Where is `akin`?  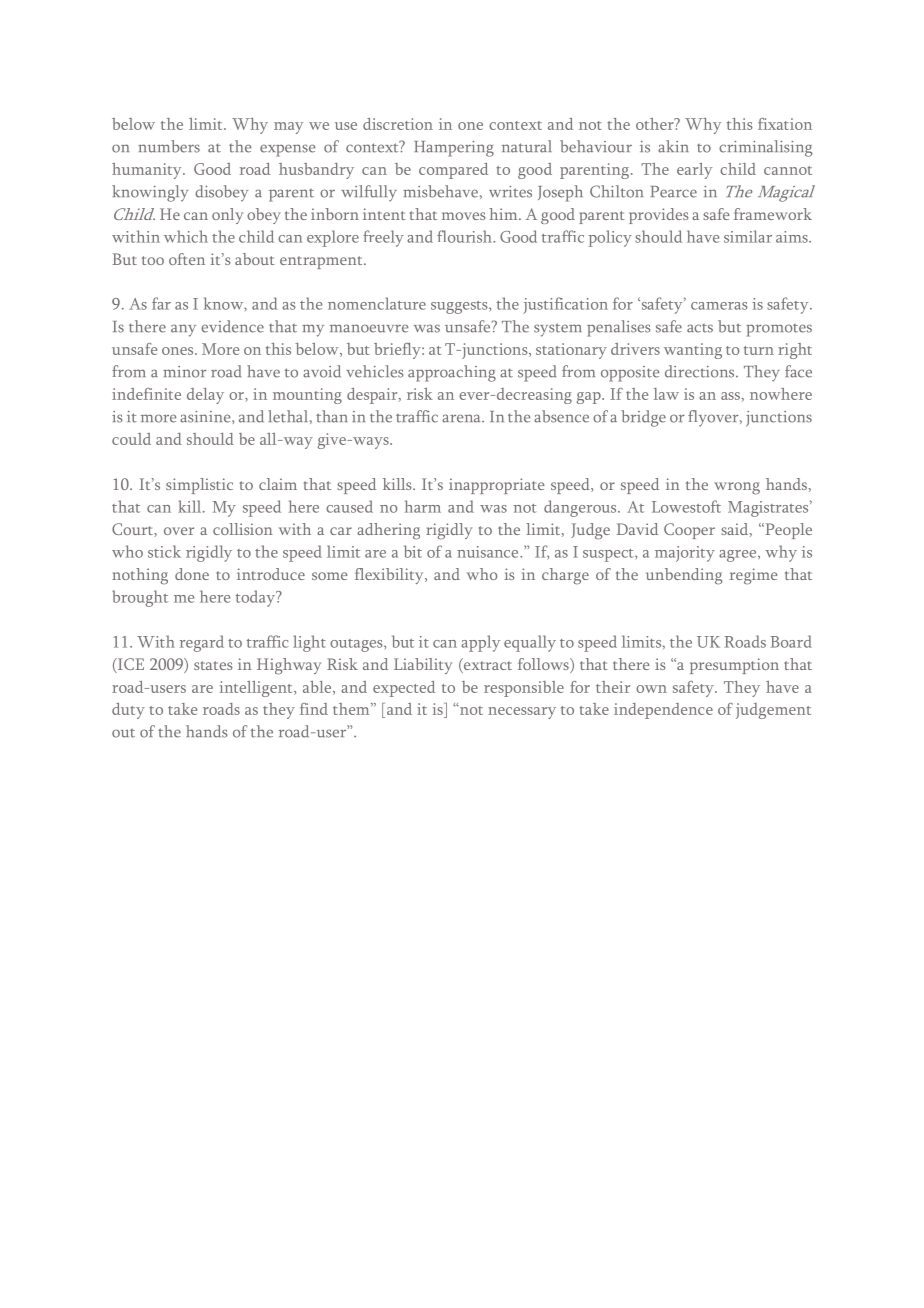
akin is located at coordinates (673, 146).
